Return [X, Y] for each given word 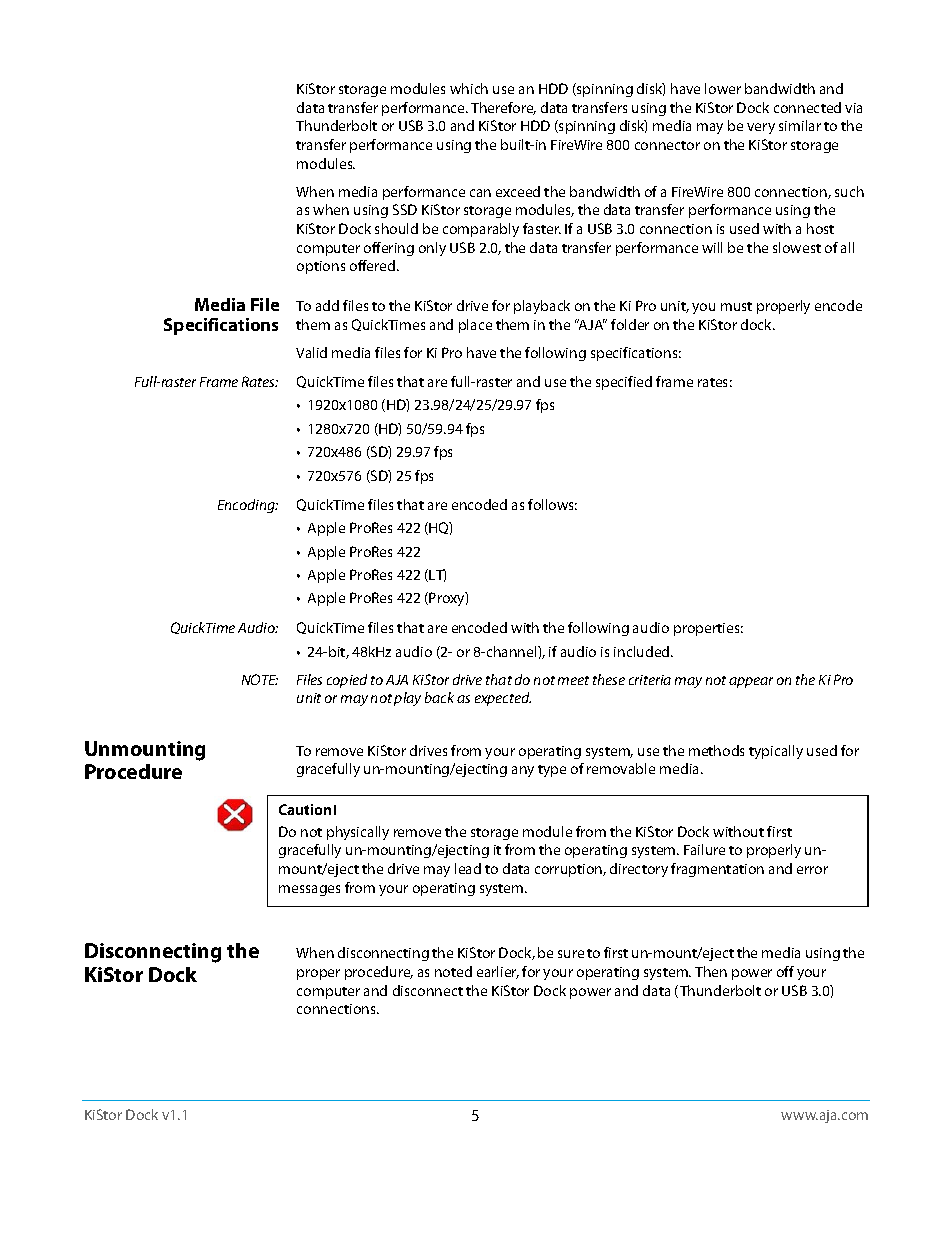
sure [571, 954]
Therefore [503, 108]
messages [309, 890]
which [469, 88]
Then [711, 971]
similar [800, 125]
